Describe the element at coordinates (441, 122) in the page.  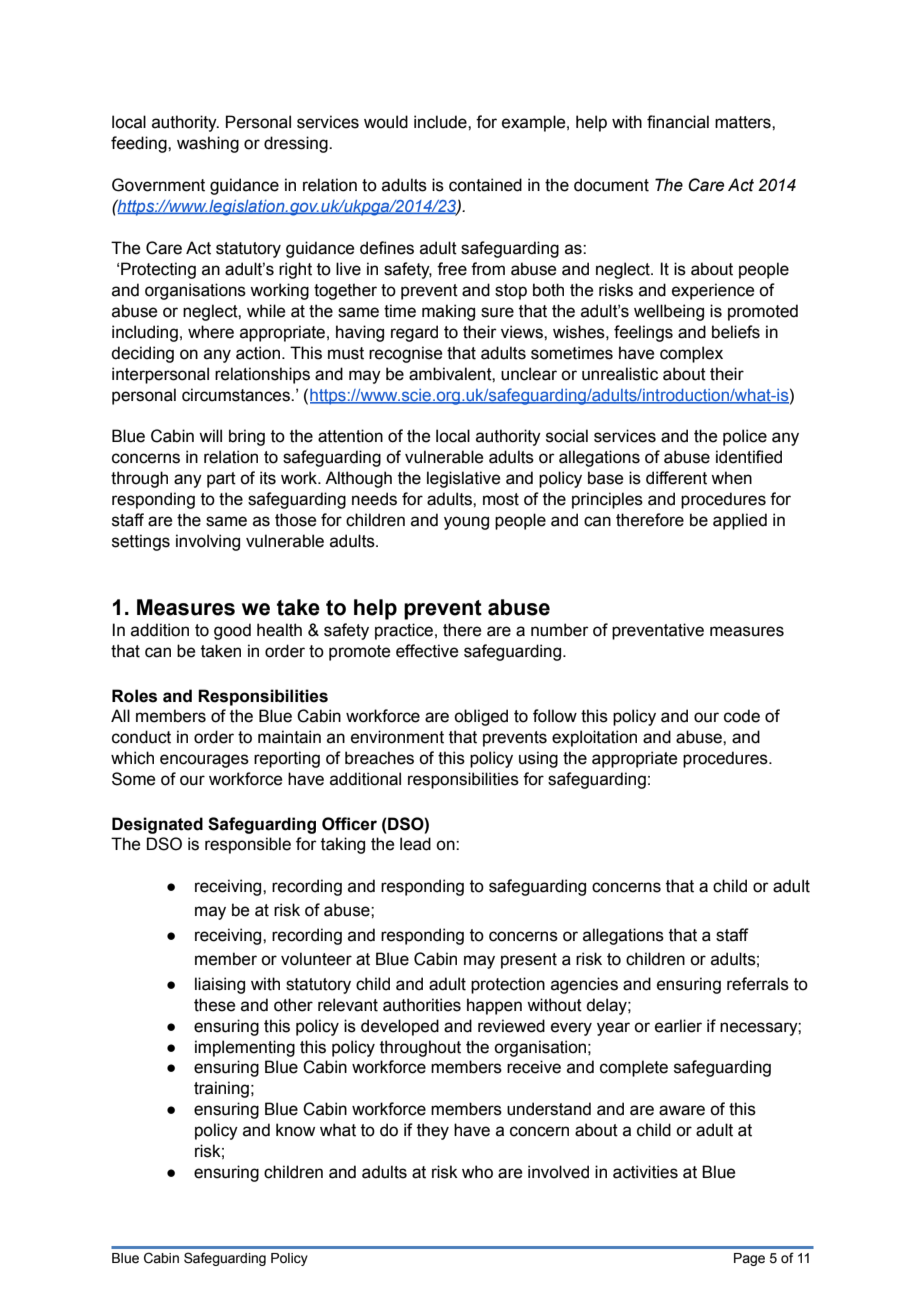
I see `include` at that location.
